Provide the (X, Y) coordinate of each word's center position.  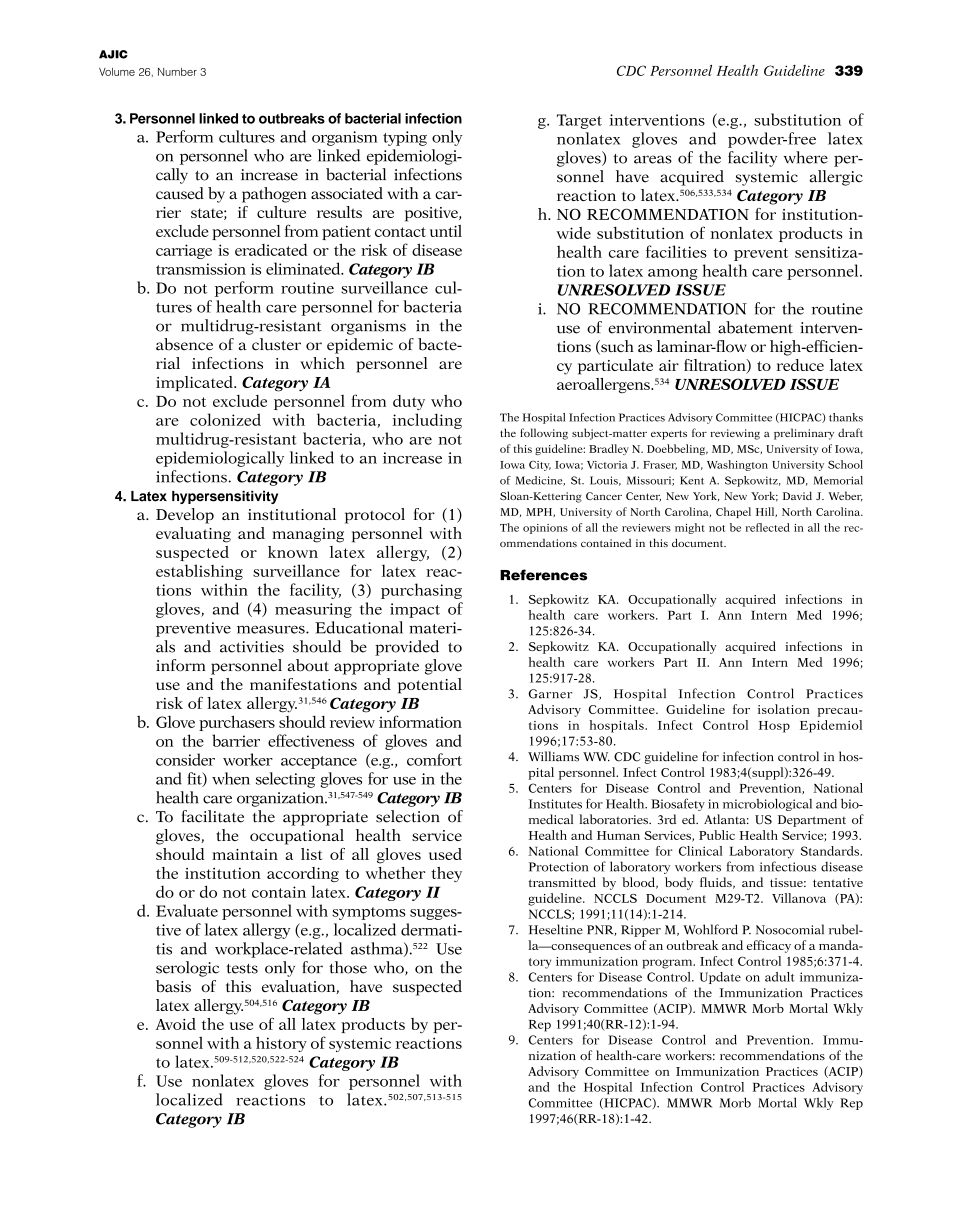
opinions (545, 529)
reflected (767, 527)
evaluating (193, 535)
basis (173, 986)
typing (405, 138)
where (806, 157)
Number (177, 72)
